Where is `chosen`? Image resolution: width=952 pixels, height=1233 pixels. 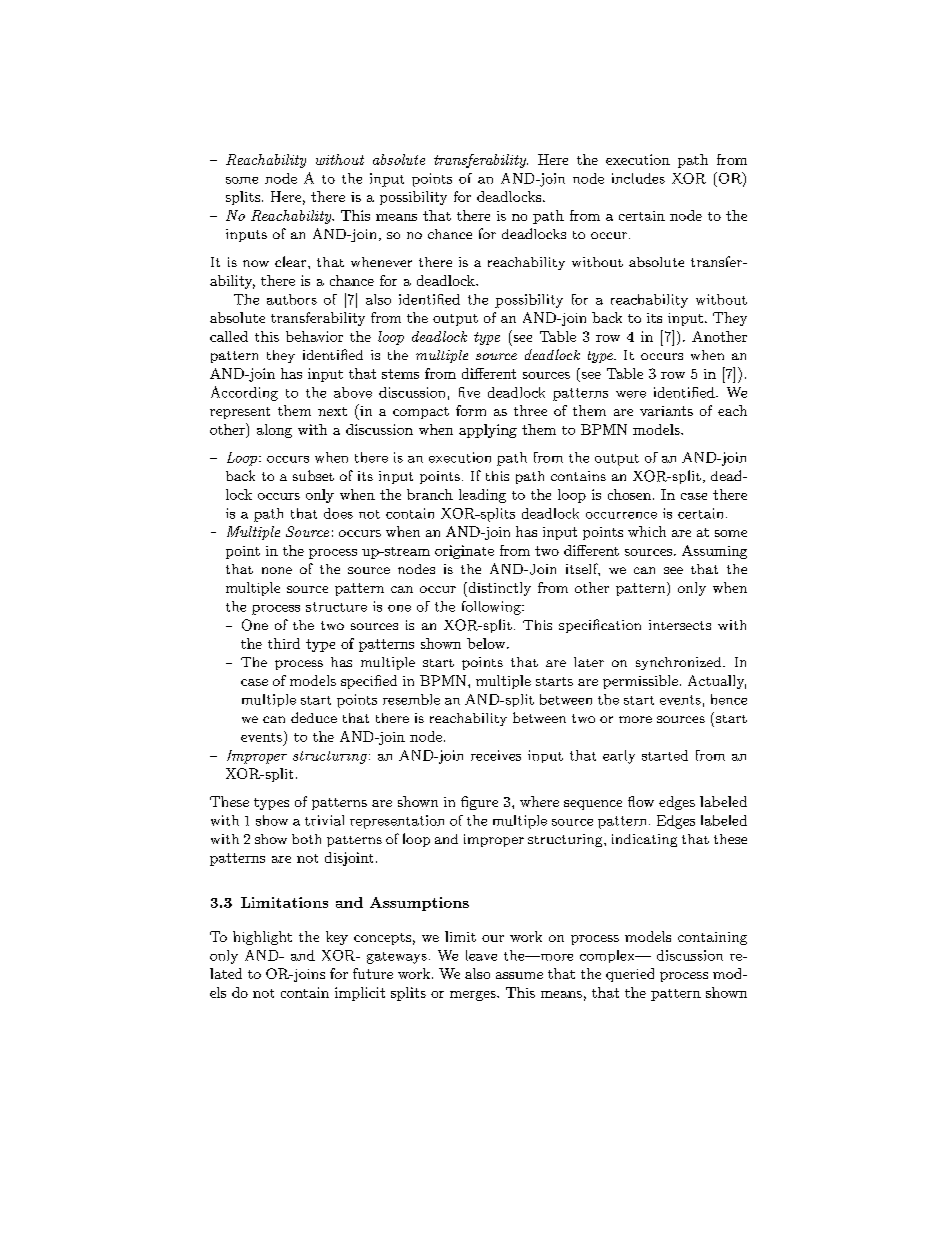 chosen is located at coordinates (629, 494).
